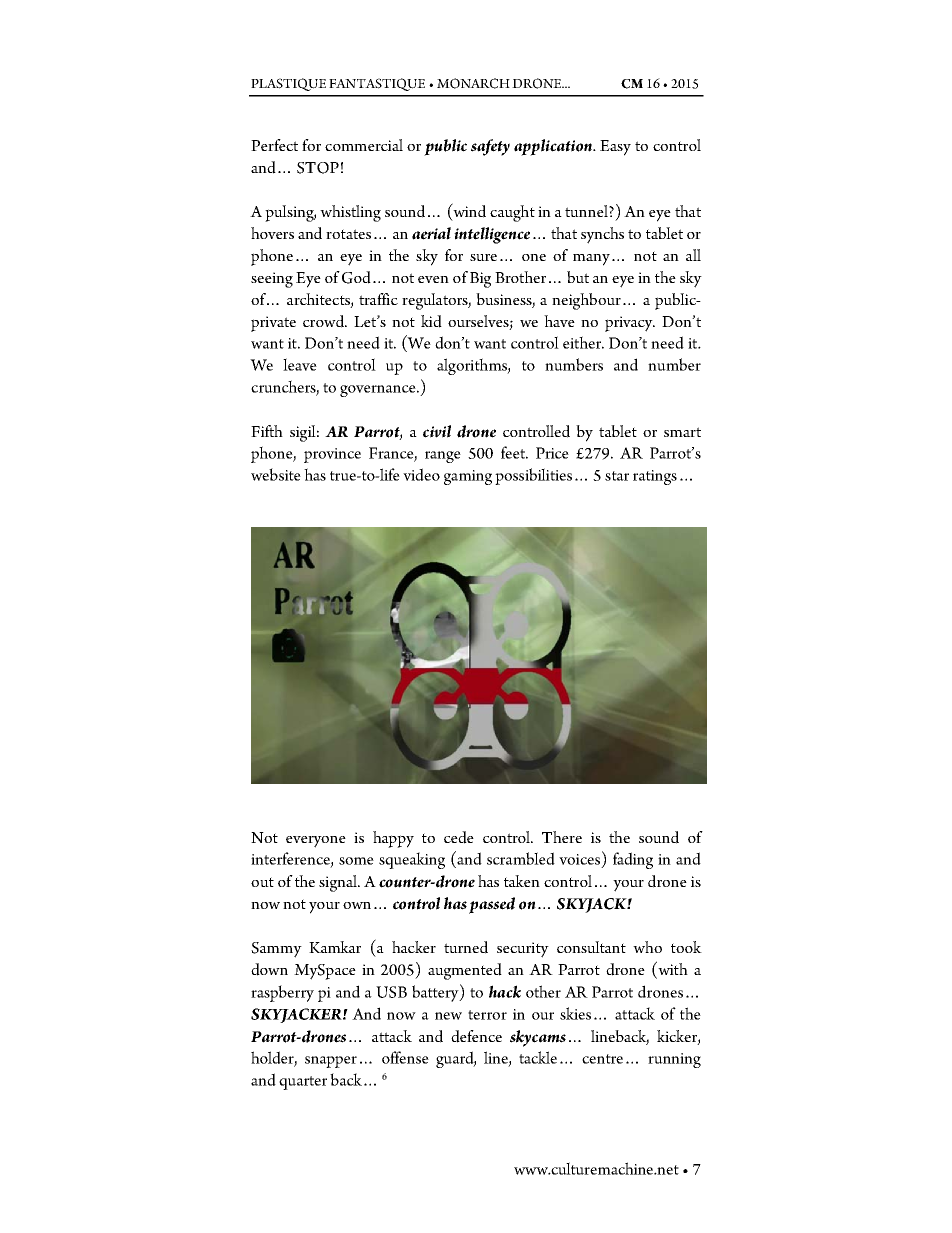 The width and height of the page is (952, 1233). What do you see at coordinates (633, 860) in the page?
I see `fading` at bounding box center [633, 860].
